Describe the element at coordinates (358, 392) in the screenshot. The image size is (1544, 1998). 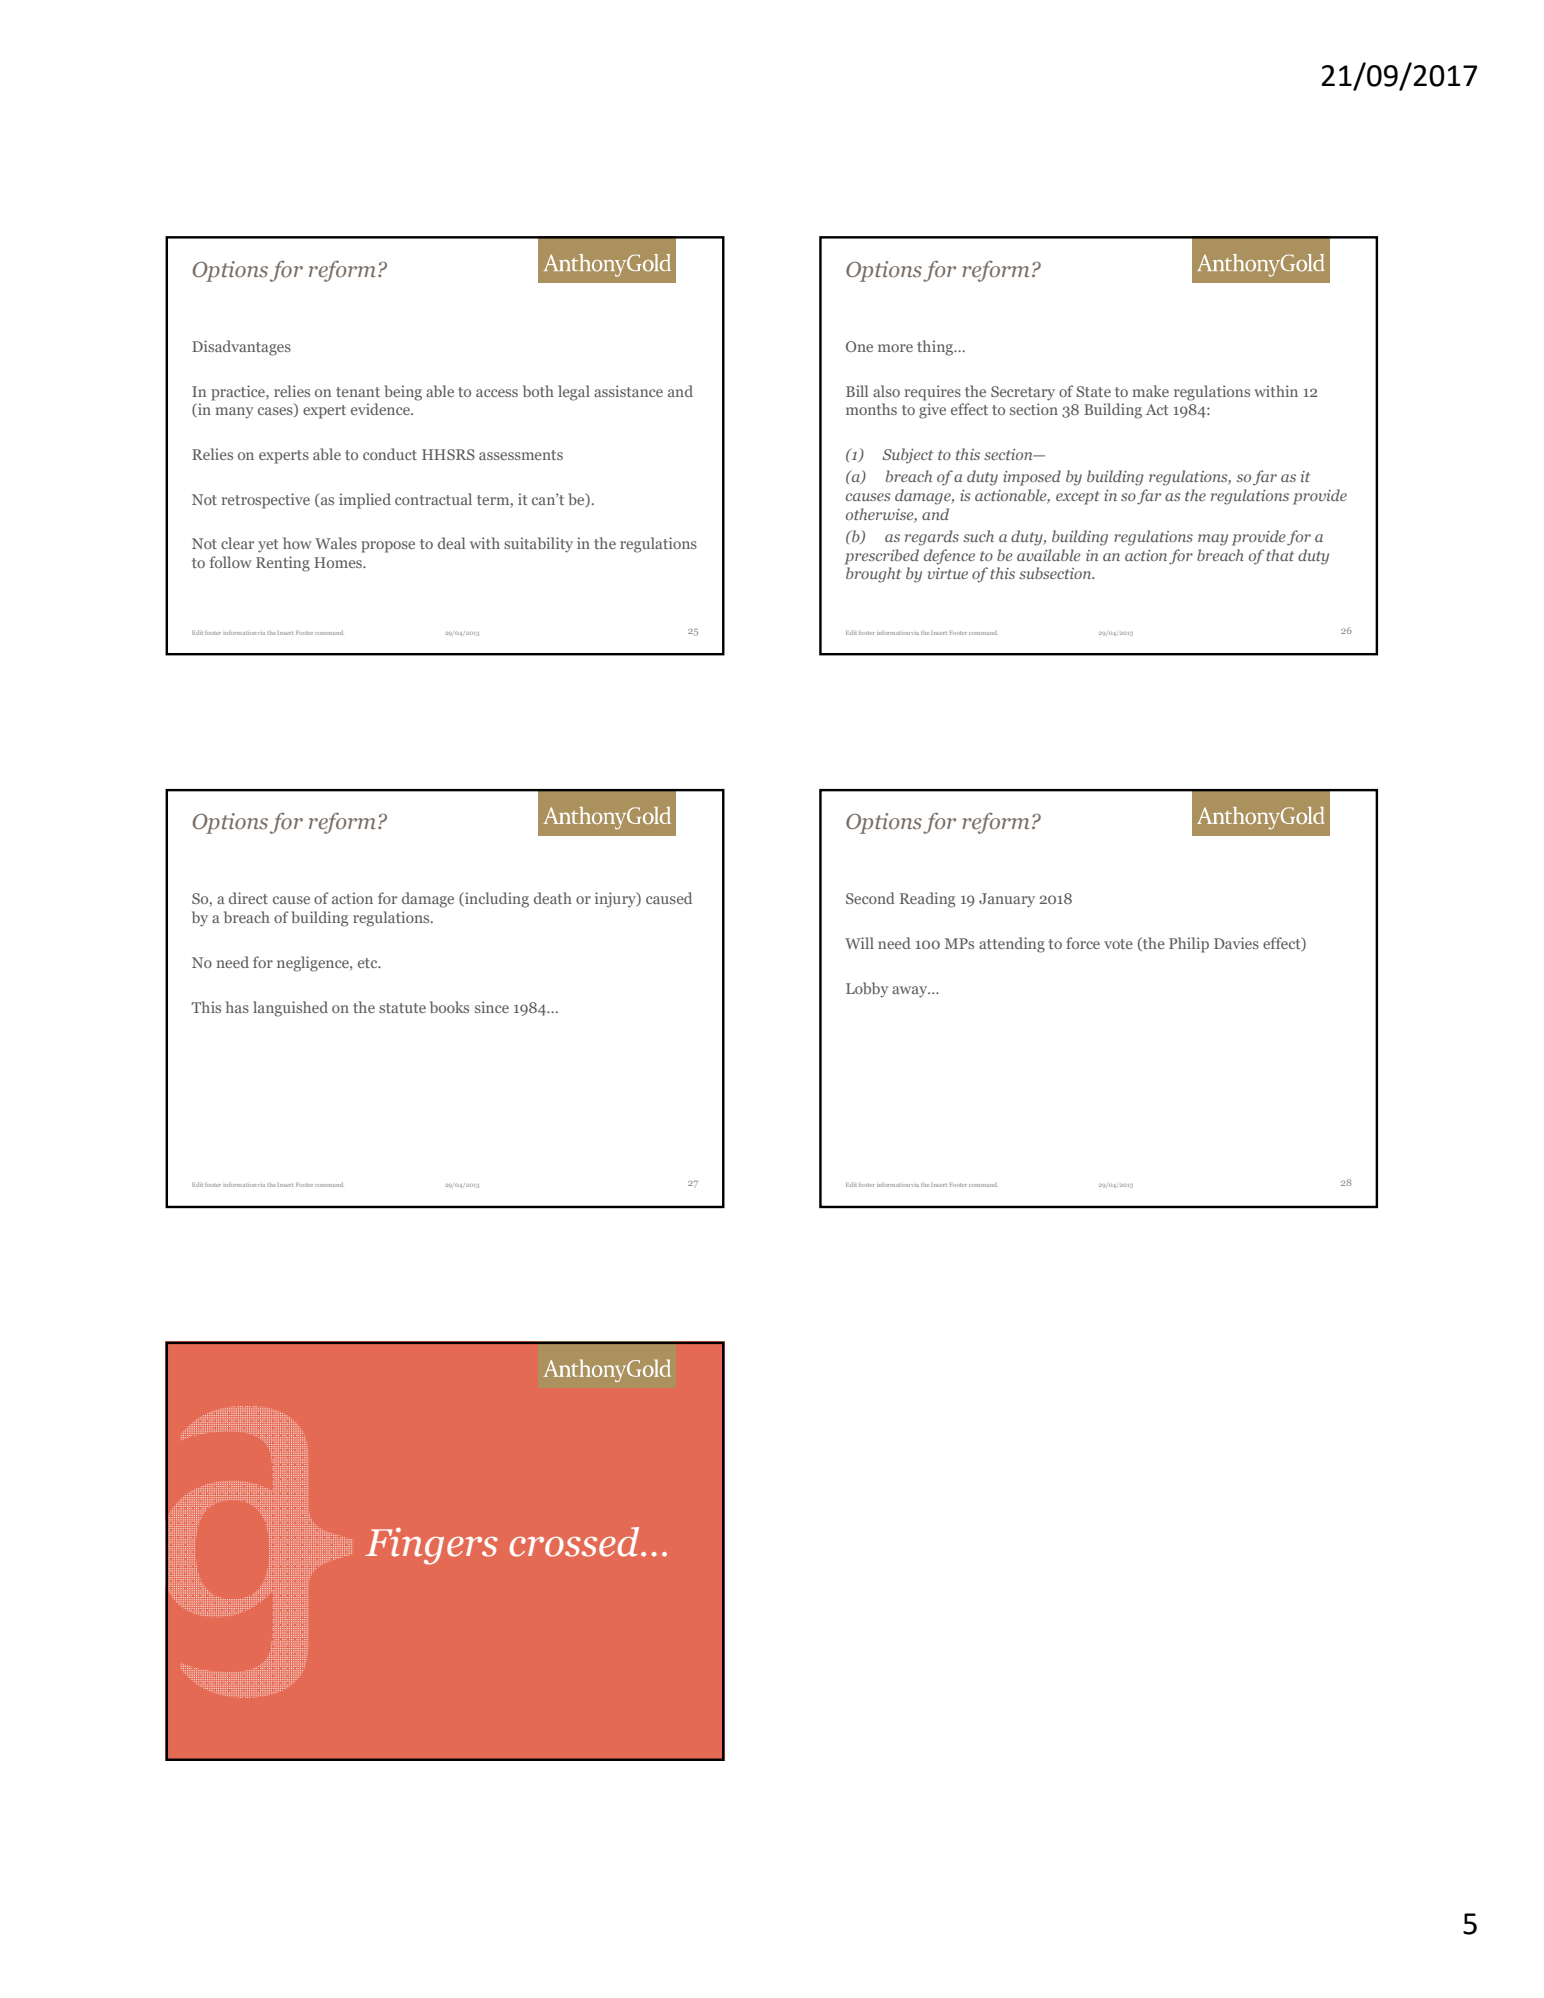
I see `tenant` at that location.
